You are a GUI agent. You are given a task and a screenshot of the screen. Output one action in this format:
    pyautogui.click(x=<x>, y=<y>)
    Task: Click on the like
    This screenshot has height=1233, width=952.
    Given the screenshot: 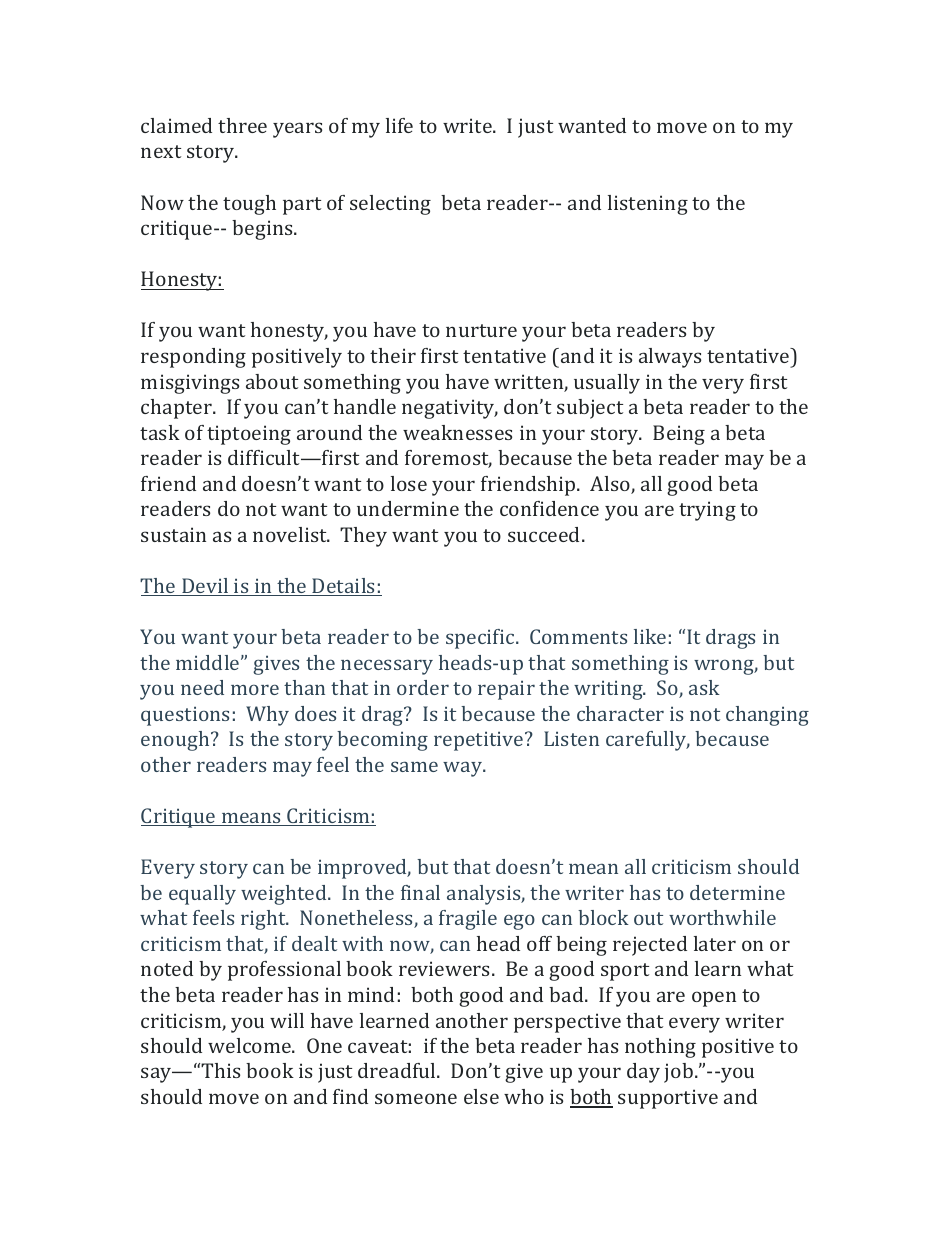 What is the action you would take?
    pyautogui.click(x=650, y=636)
